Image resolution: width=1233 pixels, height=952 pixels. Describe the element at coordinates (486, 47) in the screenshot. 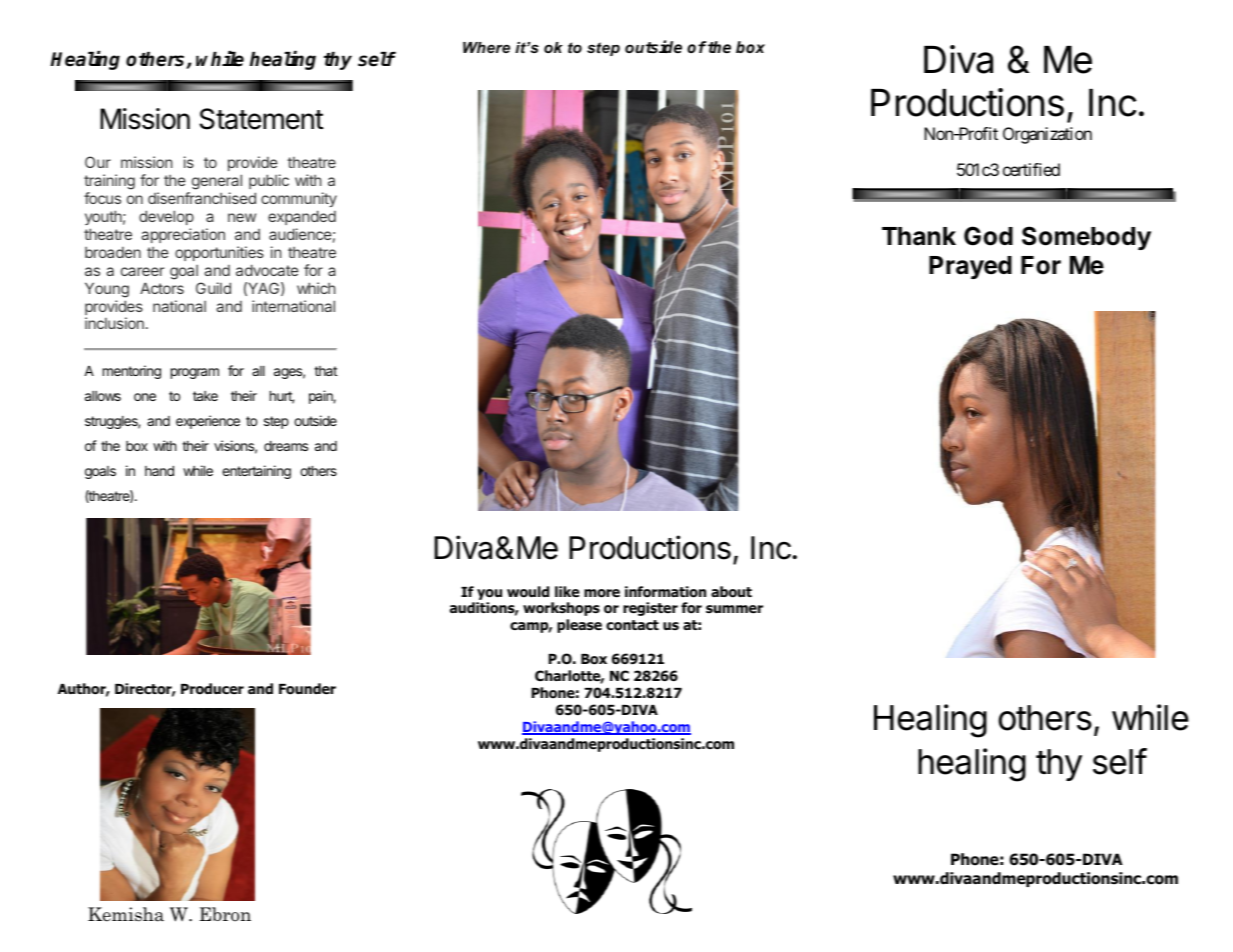

I see `Where` at that location.
